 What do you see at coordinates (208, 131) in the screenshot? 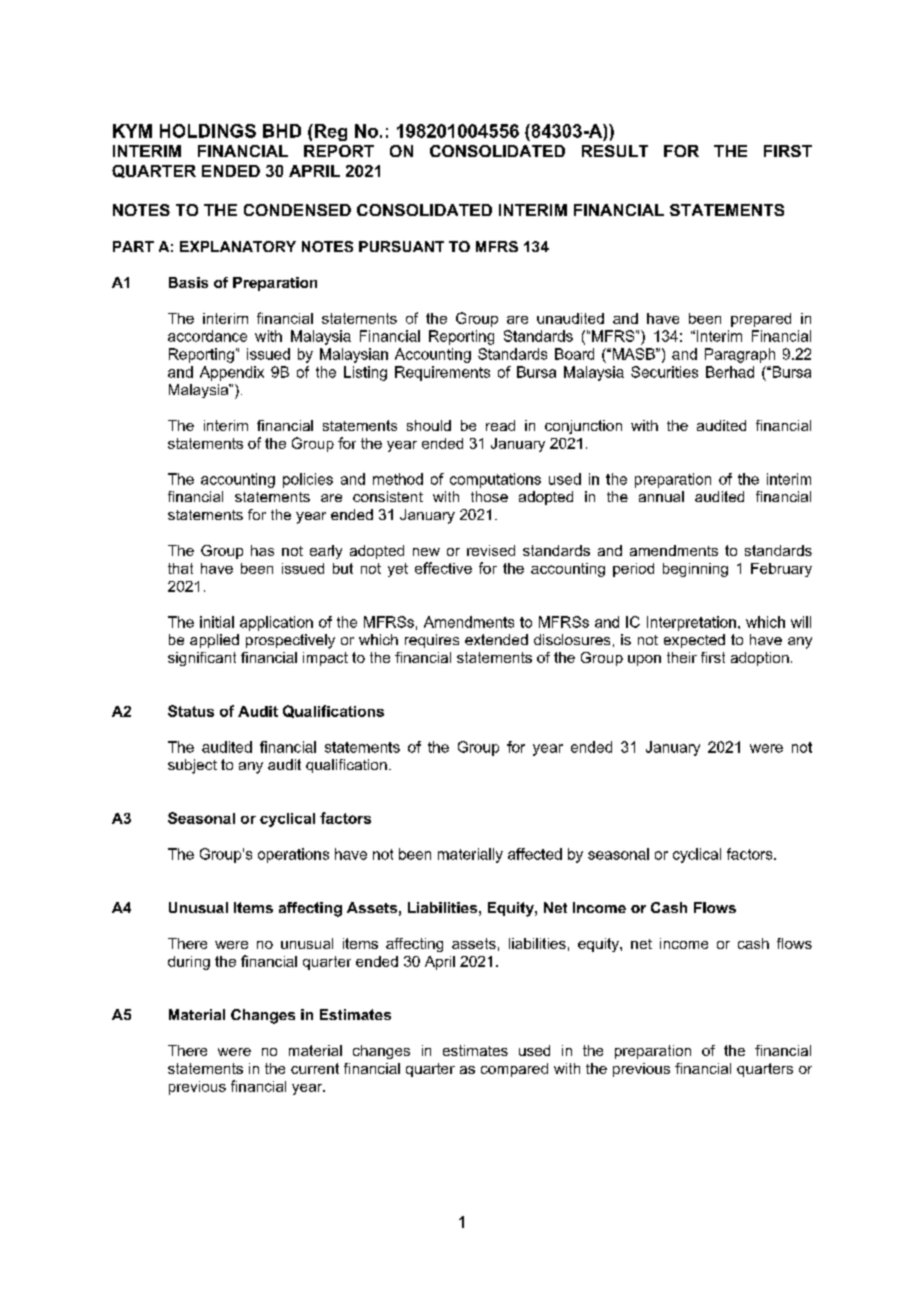
I see `HOLDINGS` at bounding box center [208, 131].
